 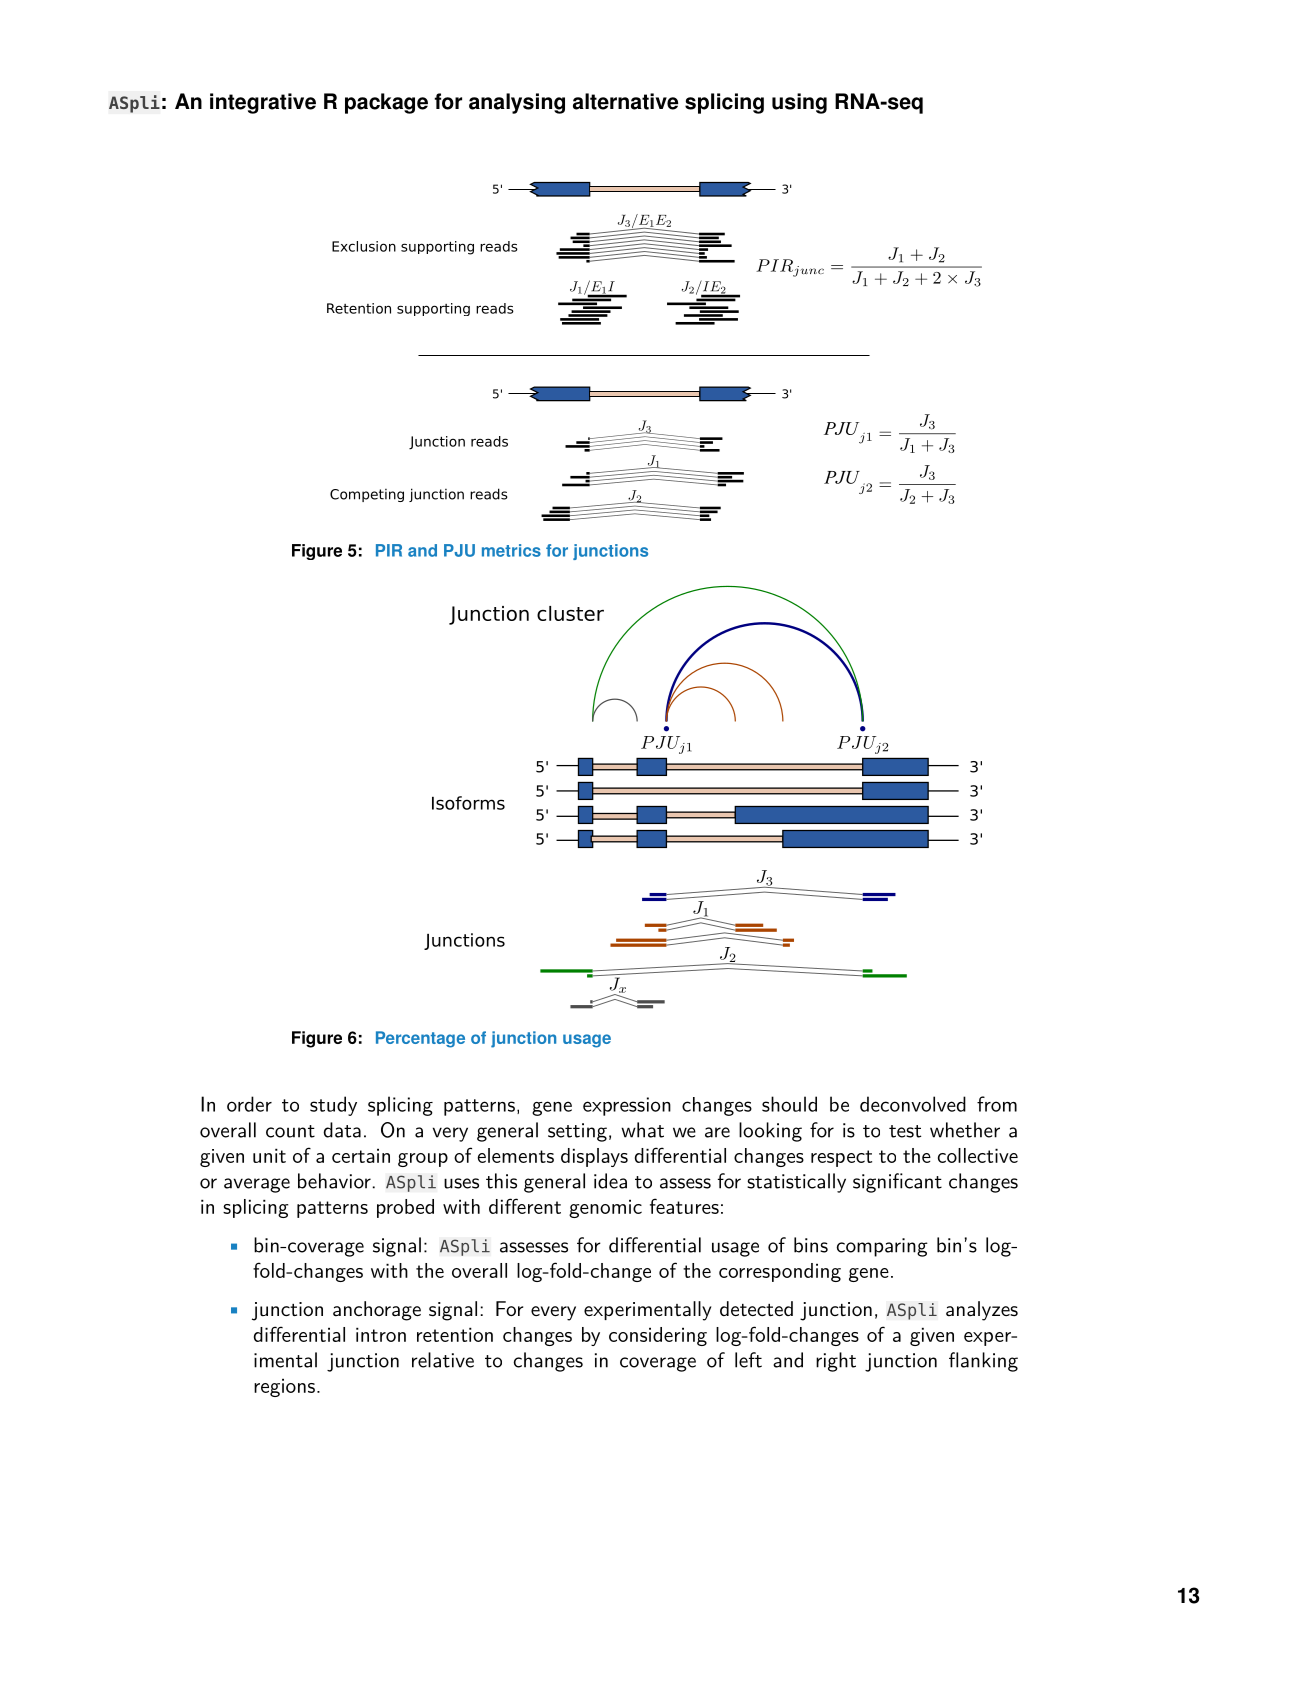 I want to click on intron, so click(x=381, y=1334).
